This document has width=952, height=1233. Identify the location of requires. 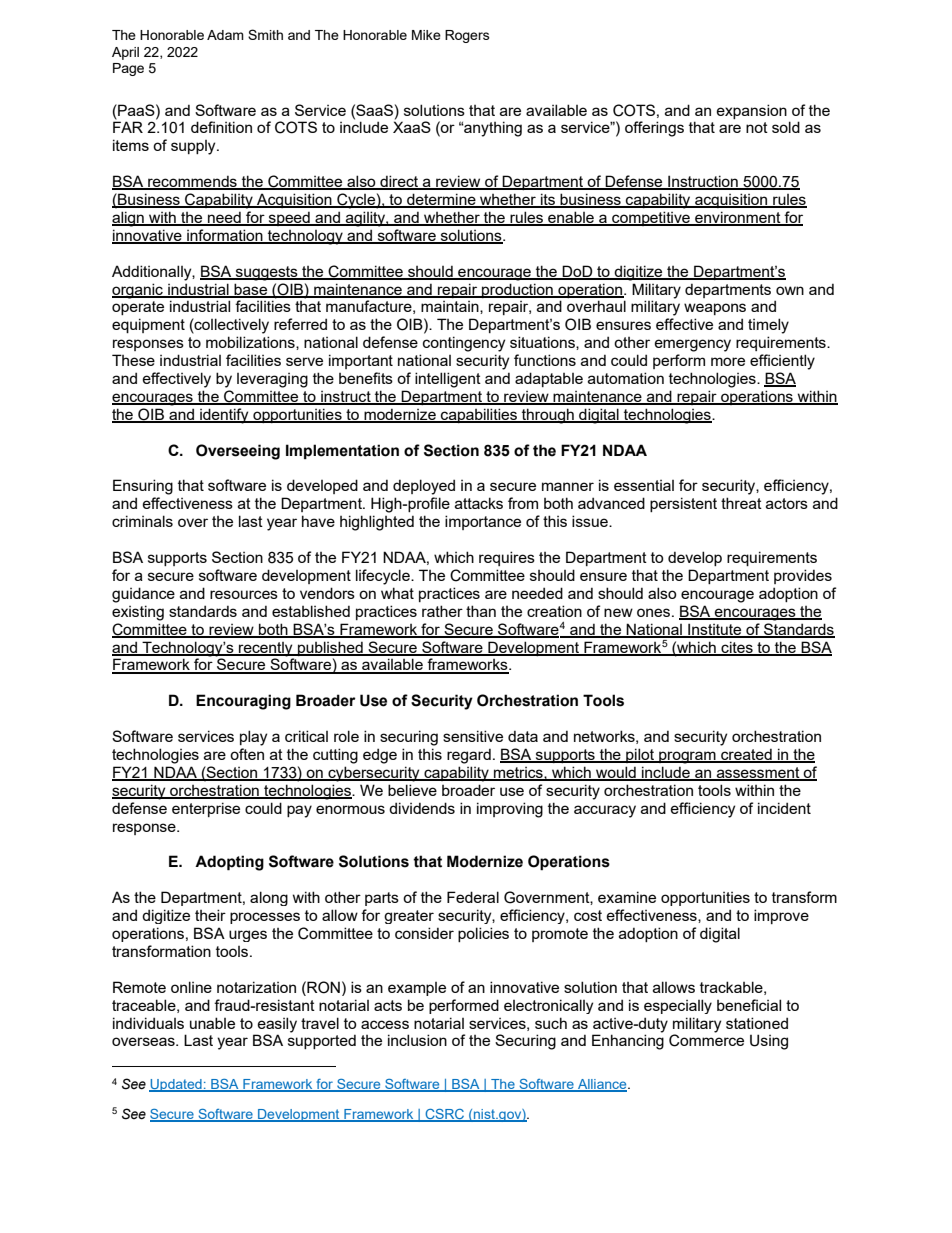
(507, 558).
